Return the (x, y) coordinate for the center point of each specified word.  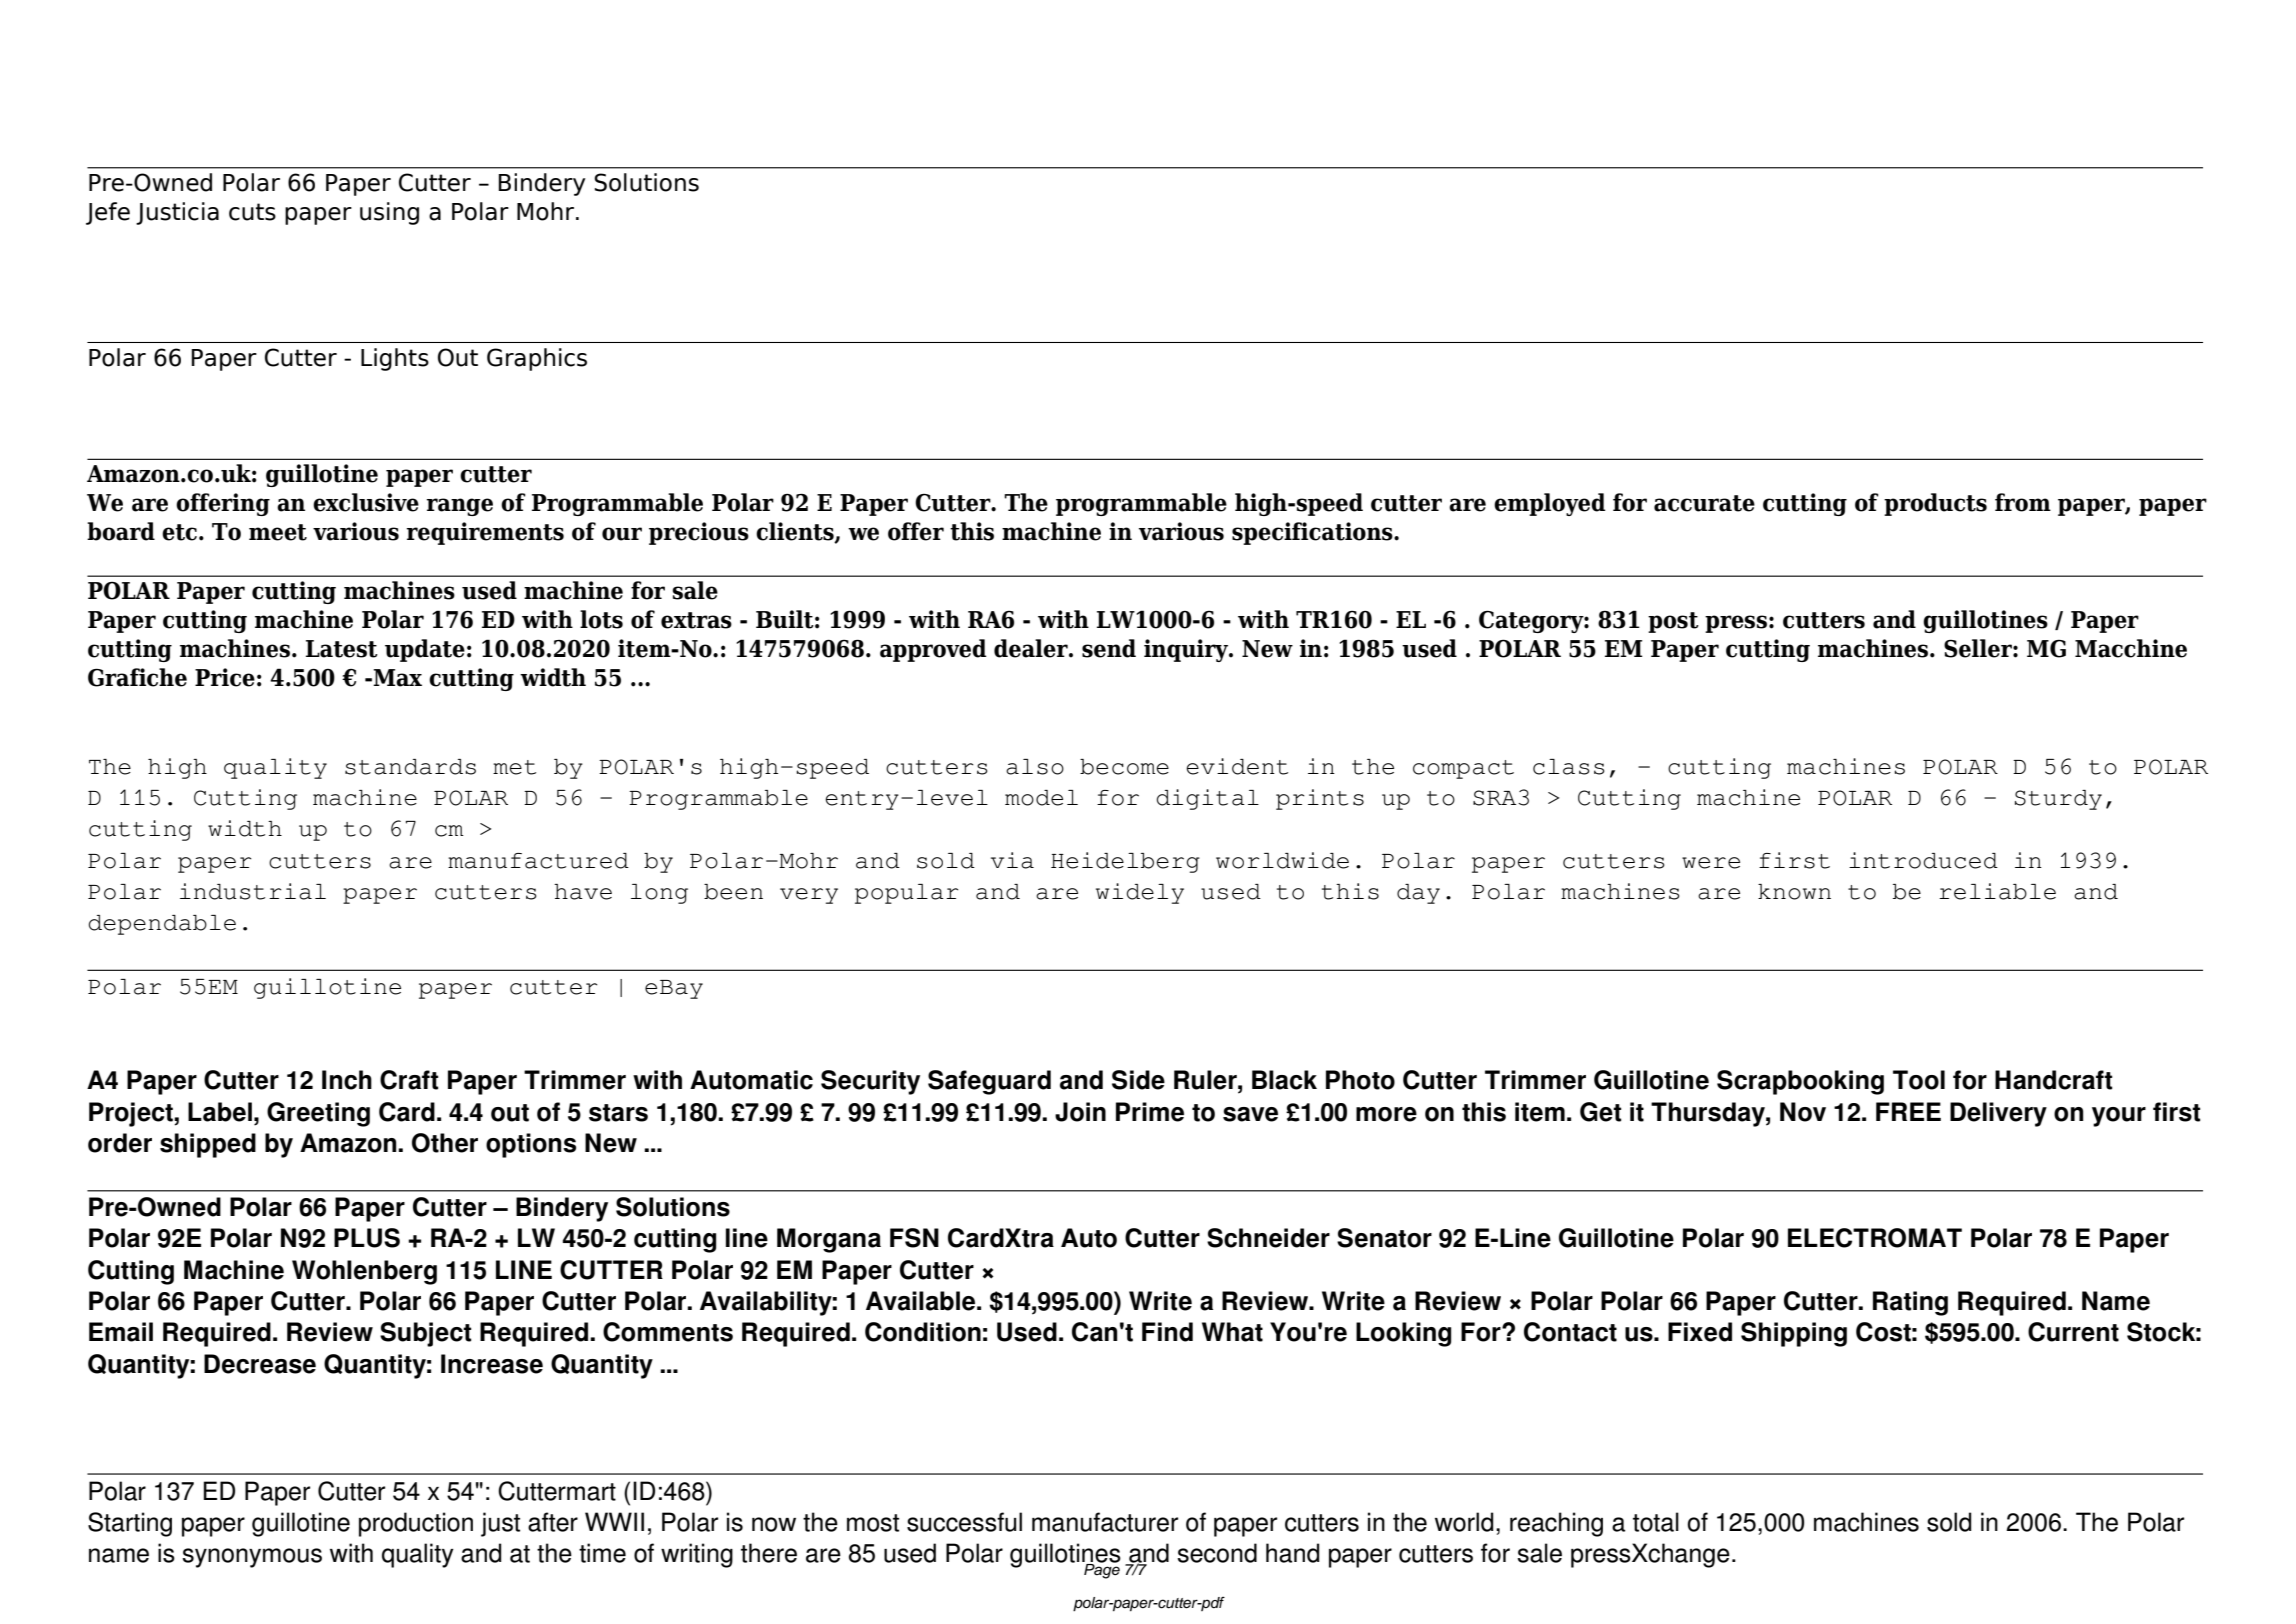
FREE (1908, 1111)
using (389, 213)
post (1673, 622)
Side (1138, 1080)
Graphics (537, 359)
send (1109, 648)
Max (397, 678)
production (416, 1524)
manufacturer (1105, 1522)
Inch (347, 1080)
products (1935, 504)
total (1656, 1522)
